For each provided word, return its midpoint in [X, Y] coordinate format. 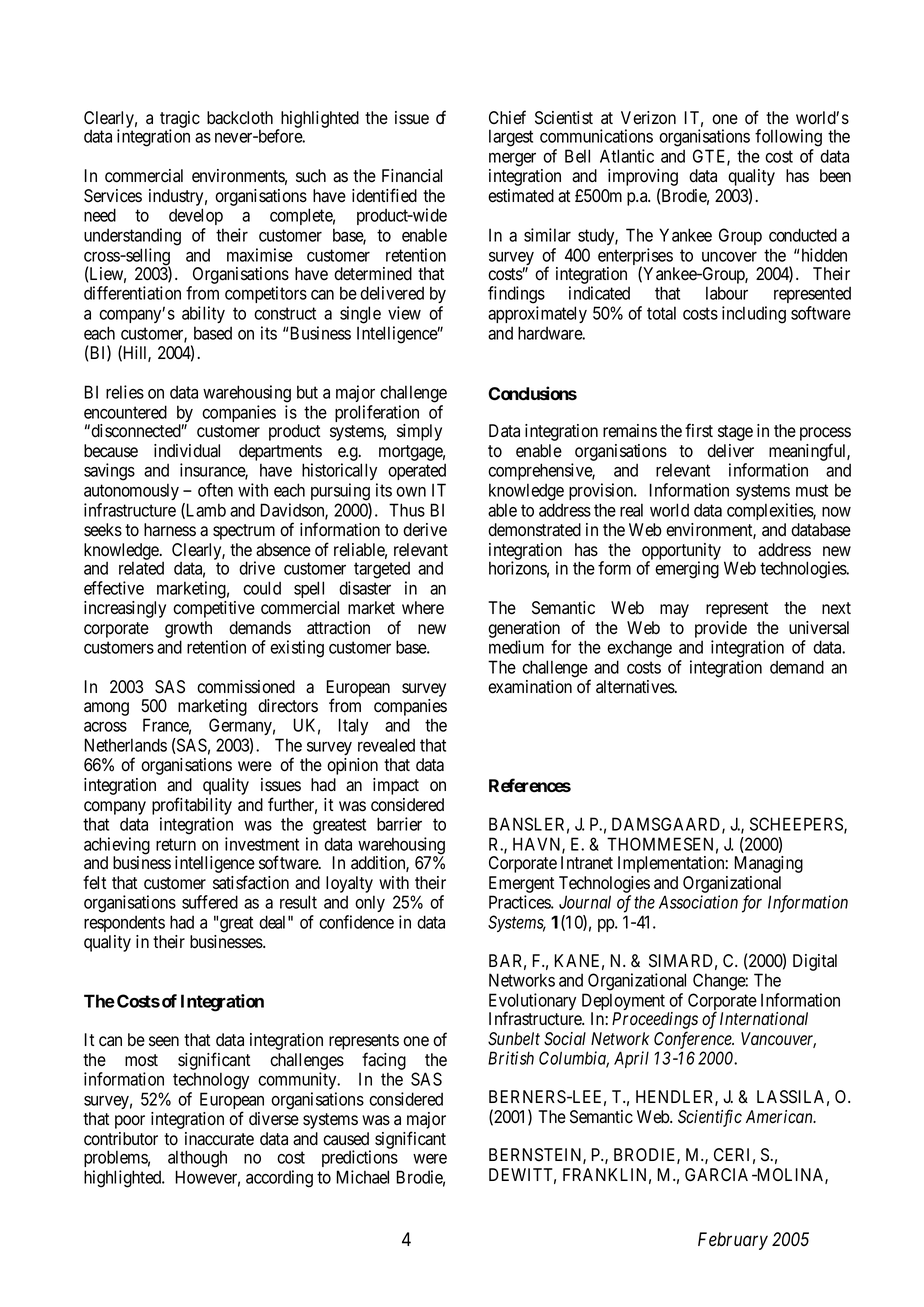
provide [721, 629]
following [788, 138]
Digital [815, 962]
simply [419, 432]
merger [512, 159]
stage [735, 433]
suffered [210, 902]
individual [187, 451]
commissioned [246, 687]
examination [530, 687]
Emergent [521, 884]
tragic [180, 120]
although [197, 1159]
